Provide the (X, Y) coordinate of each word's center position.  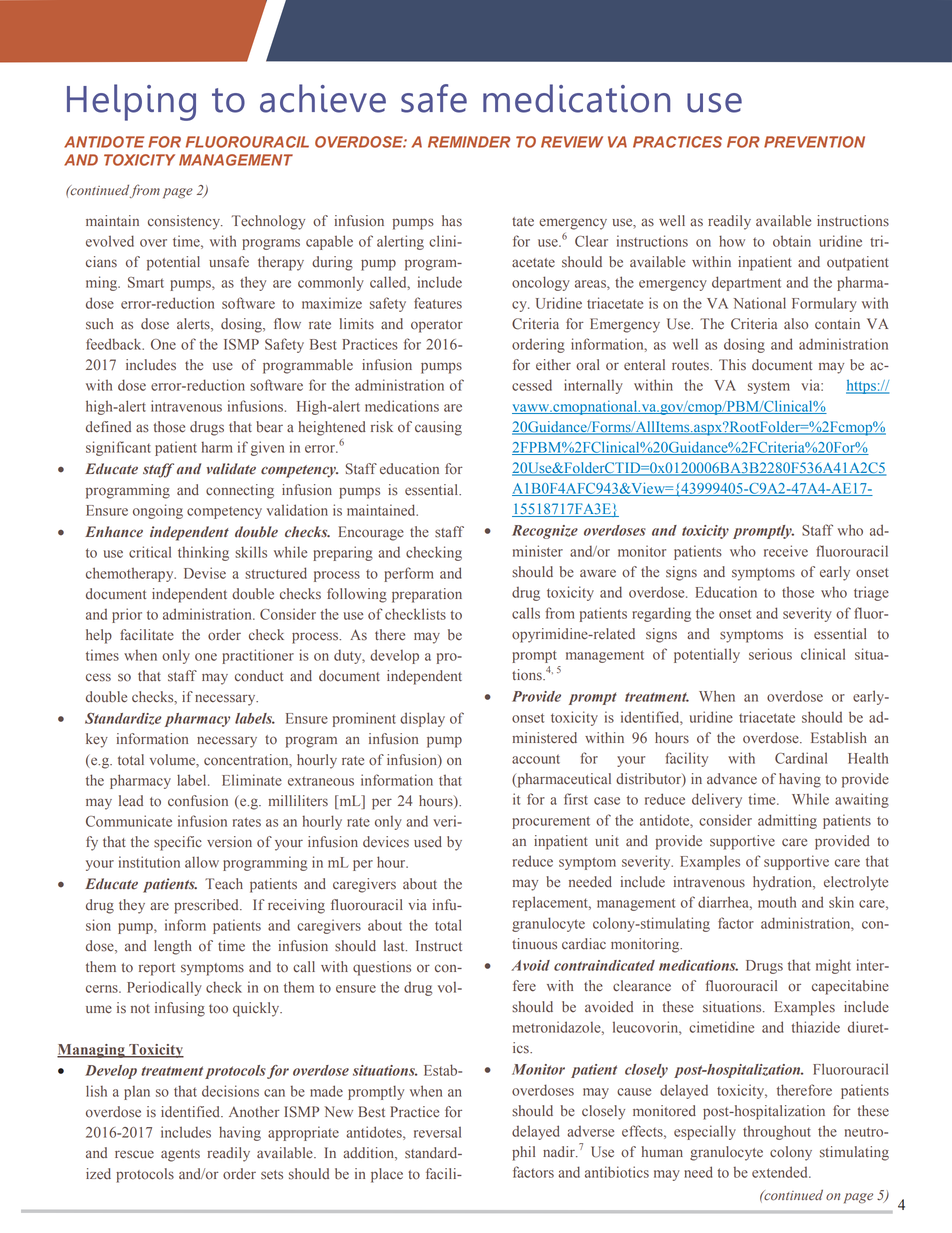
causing (438, 428)
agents (180, 1155)
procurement (551, 822)
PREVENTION (814, 142)
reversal (437, 1132)
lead (131, 801)
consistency (185, 222)
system (769, 387)
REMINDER (469, 142)
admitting (787, 821)
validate (231, 469)
